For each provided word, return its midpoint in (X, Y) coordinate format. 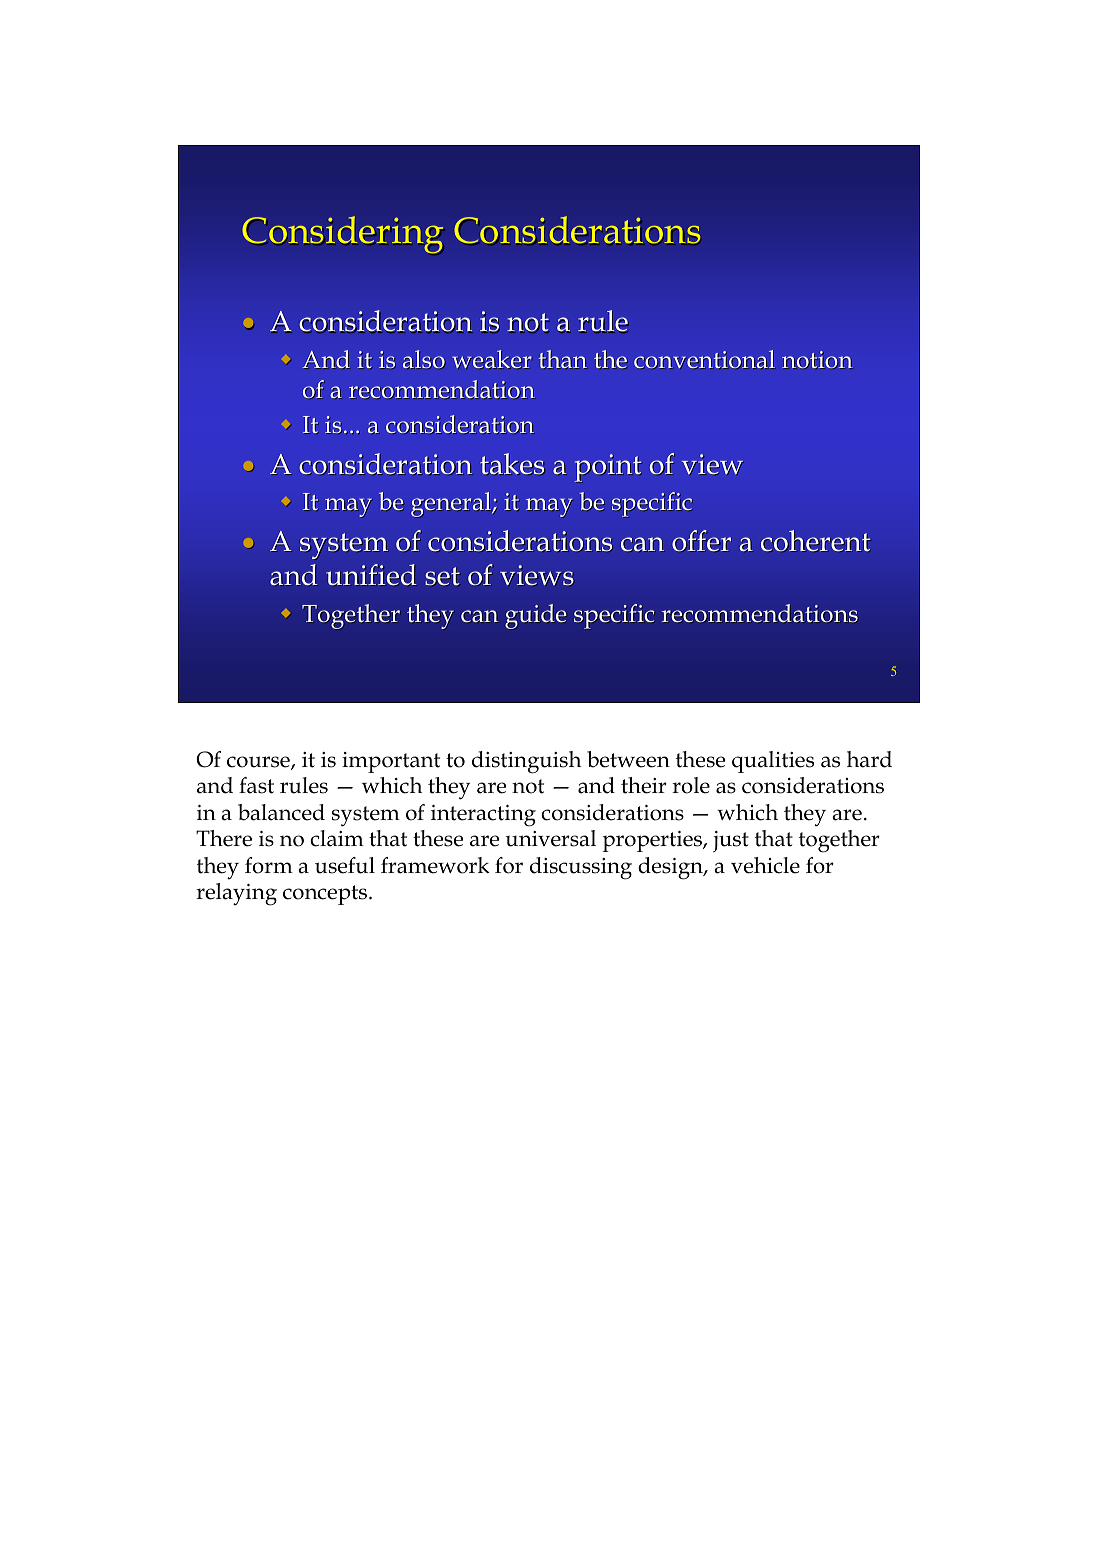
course (259, 763)
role (691, 785)
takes (512, 464)
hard (869, 759)
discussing (581, 868)
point (608, 468)
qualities (773, 762)
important (391, 762)
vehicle (765, 865)
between (628, 759)
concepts (326, 895)
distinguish (526, 762)
